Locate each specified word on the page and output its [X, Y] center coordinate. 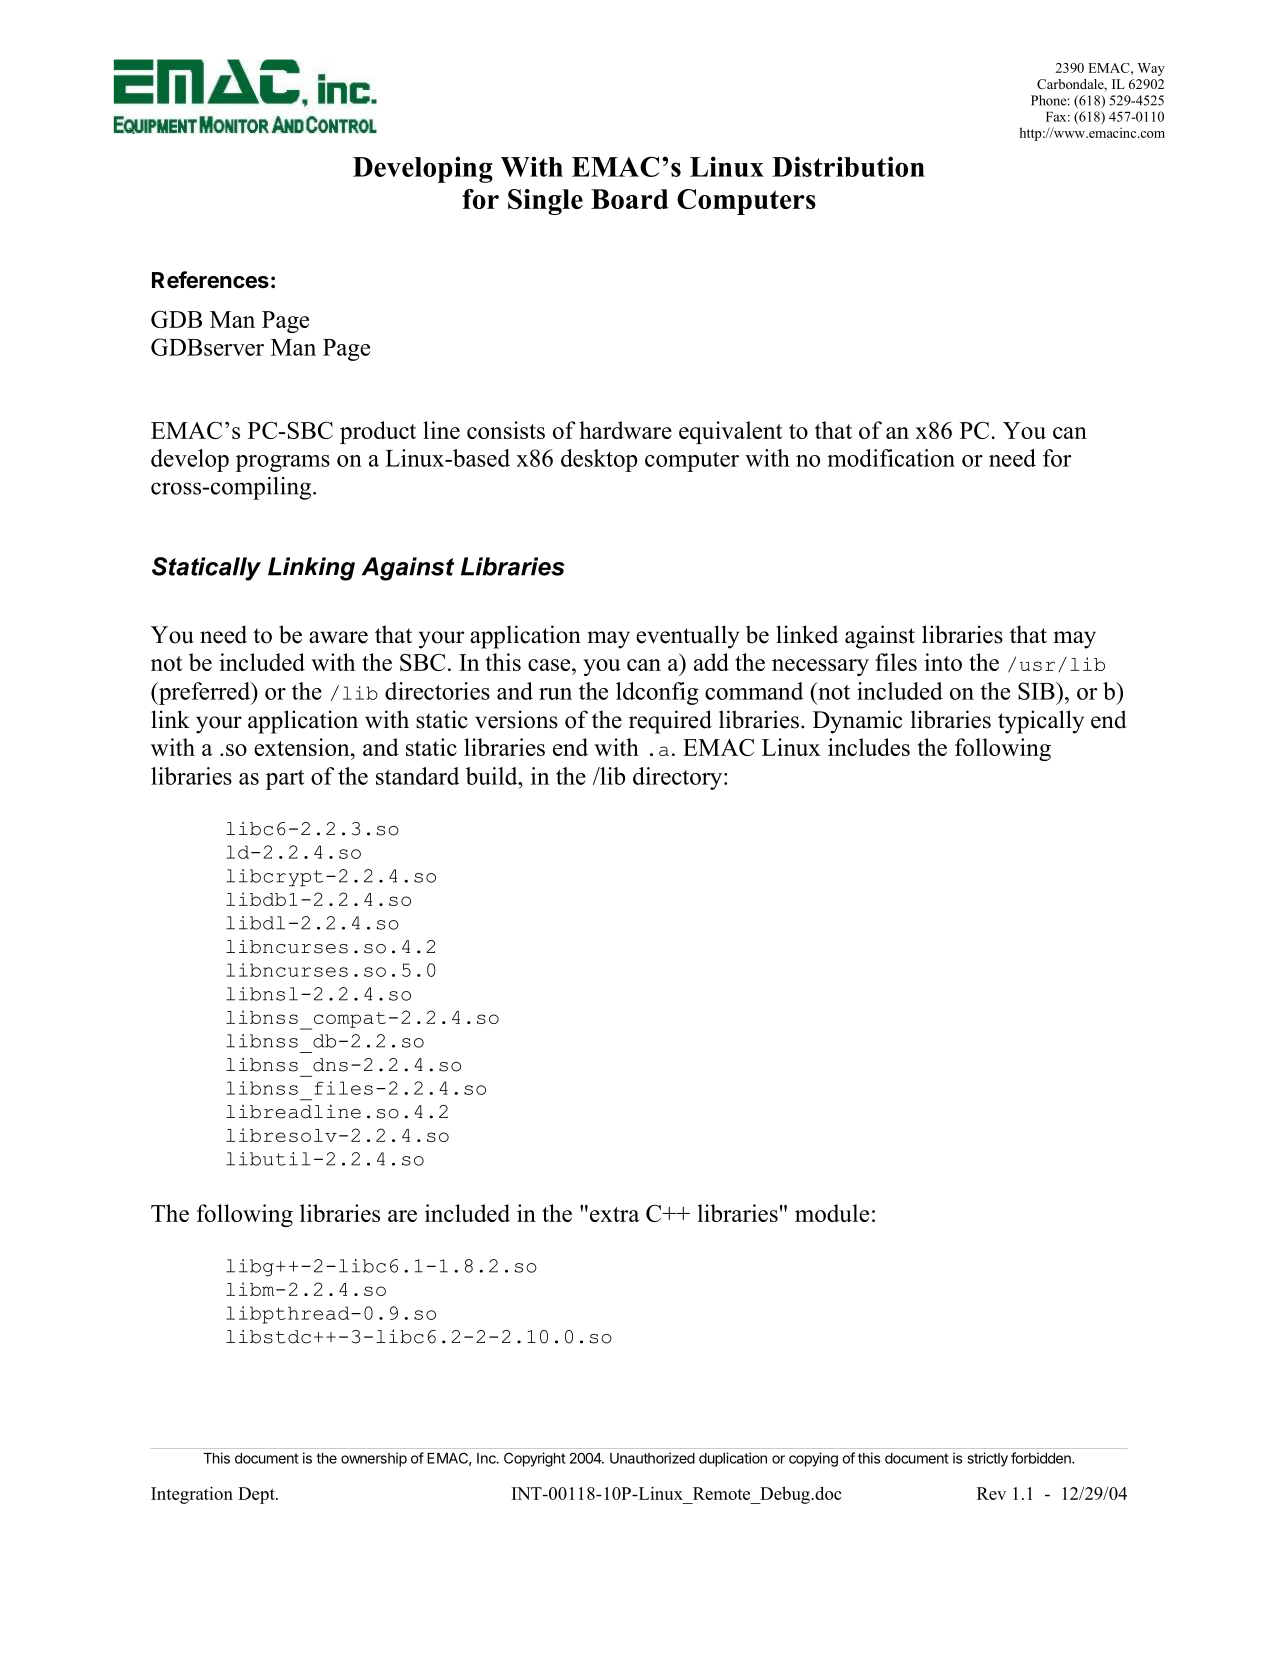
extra [614, 1214]
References [210, 280]
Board [629, 199]
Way [1151, 69]
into [943, 662]
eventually [688, 637]
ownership [374, 1459]
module [832, 1213]
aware [338, 637]
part [285, 780]
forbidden [1042, 1458]
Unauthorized [652, 1458]
